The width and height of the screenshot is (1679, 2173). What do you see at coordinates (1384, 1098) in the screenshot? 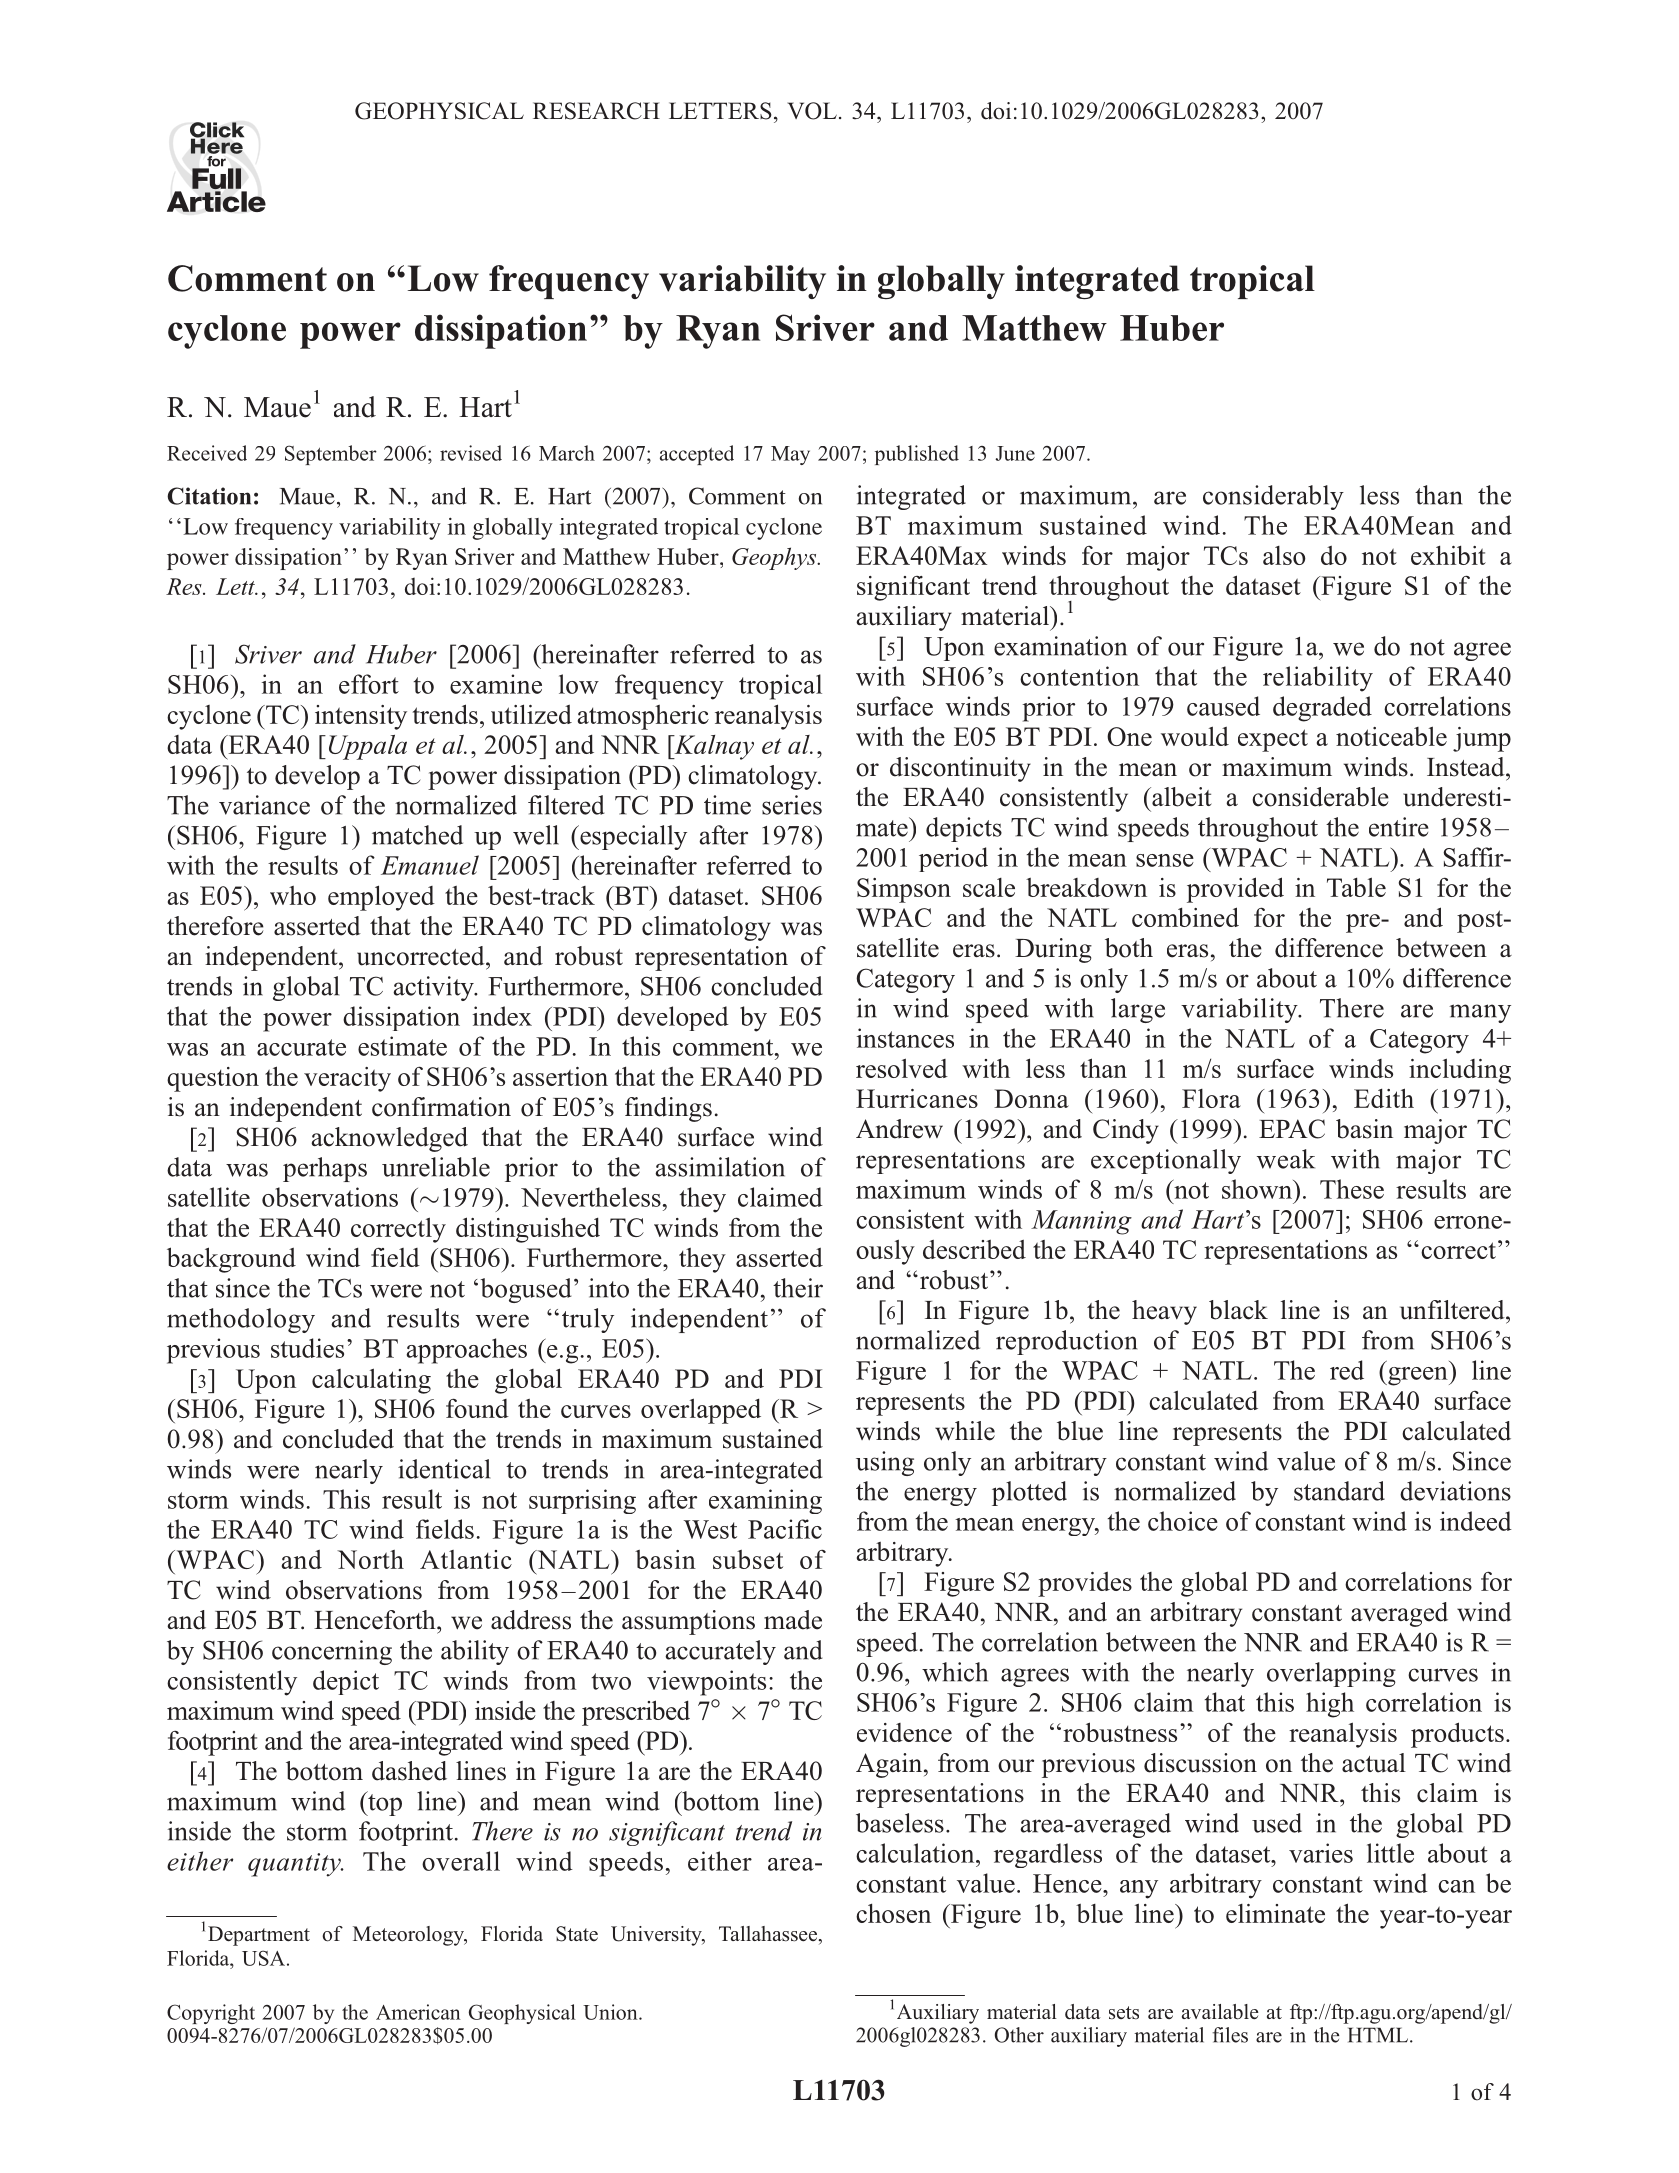
I see `Edith` at bounding box center [1384, 1098].
